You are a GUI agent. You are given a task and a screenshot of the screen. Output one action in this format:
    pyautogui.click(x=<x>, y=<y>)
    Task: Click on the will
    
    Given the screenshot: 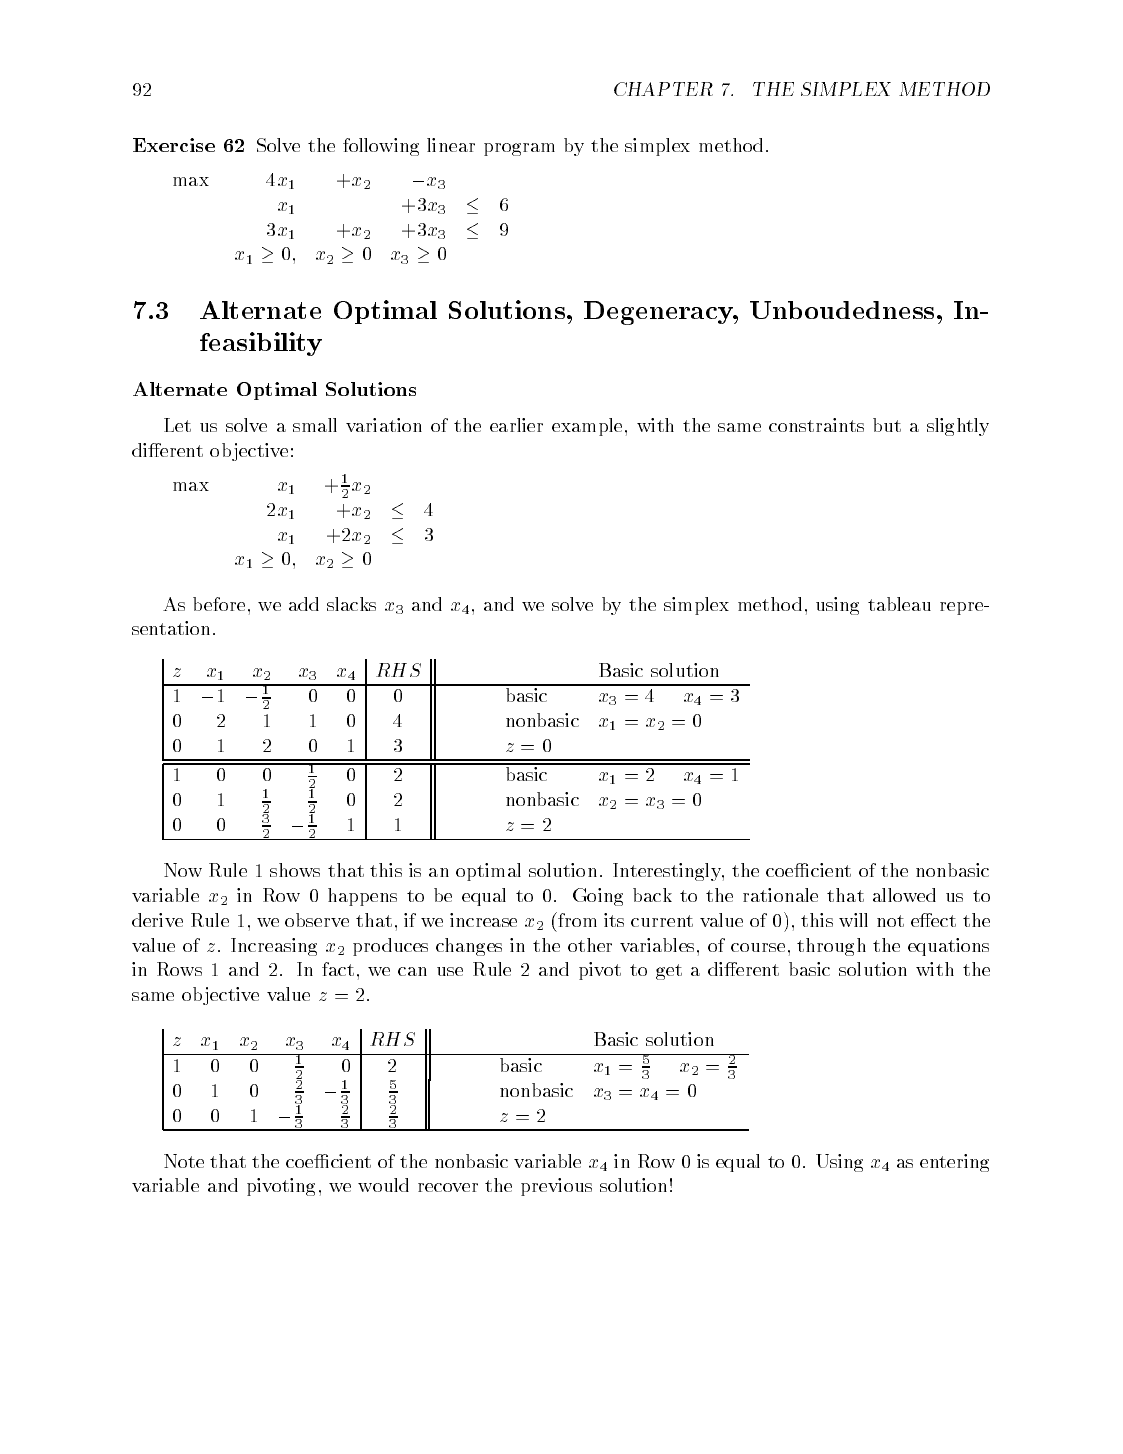 What is the action you would take?
    pyautogui.click(x=853, y=920)
